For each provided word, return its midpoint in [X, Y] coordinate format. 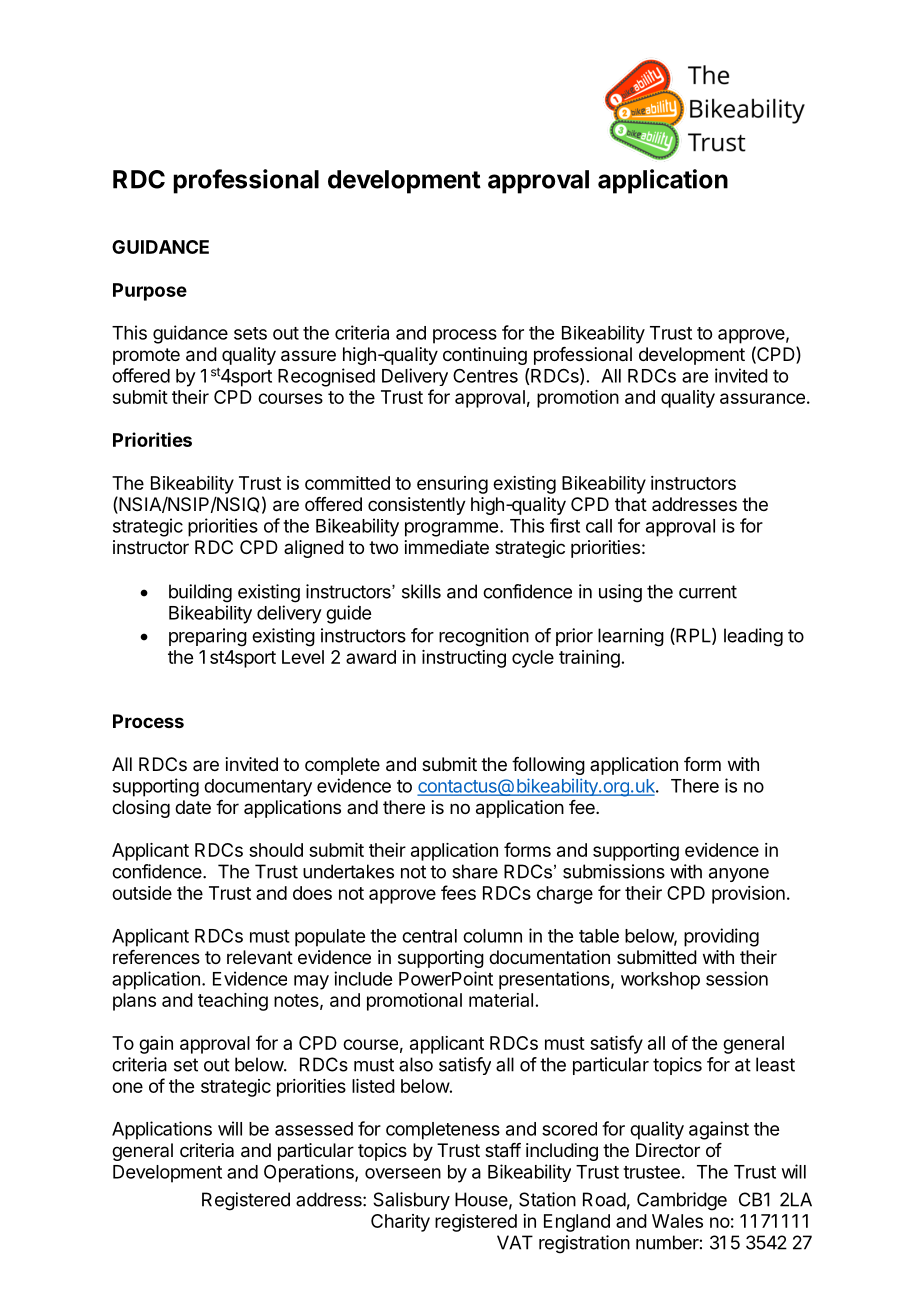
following [548, 766]
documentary [258, 788]
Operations [310, 1173]
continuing [485, 356]
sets [250, 333]
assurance [762, 398]
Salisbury [411, 1201]
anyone [739, 875]
